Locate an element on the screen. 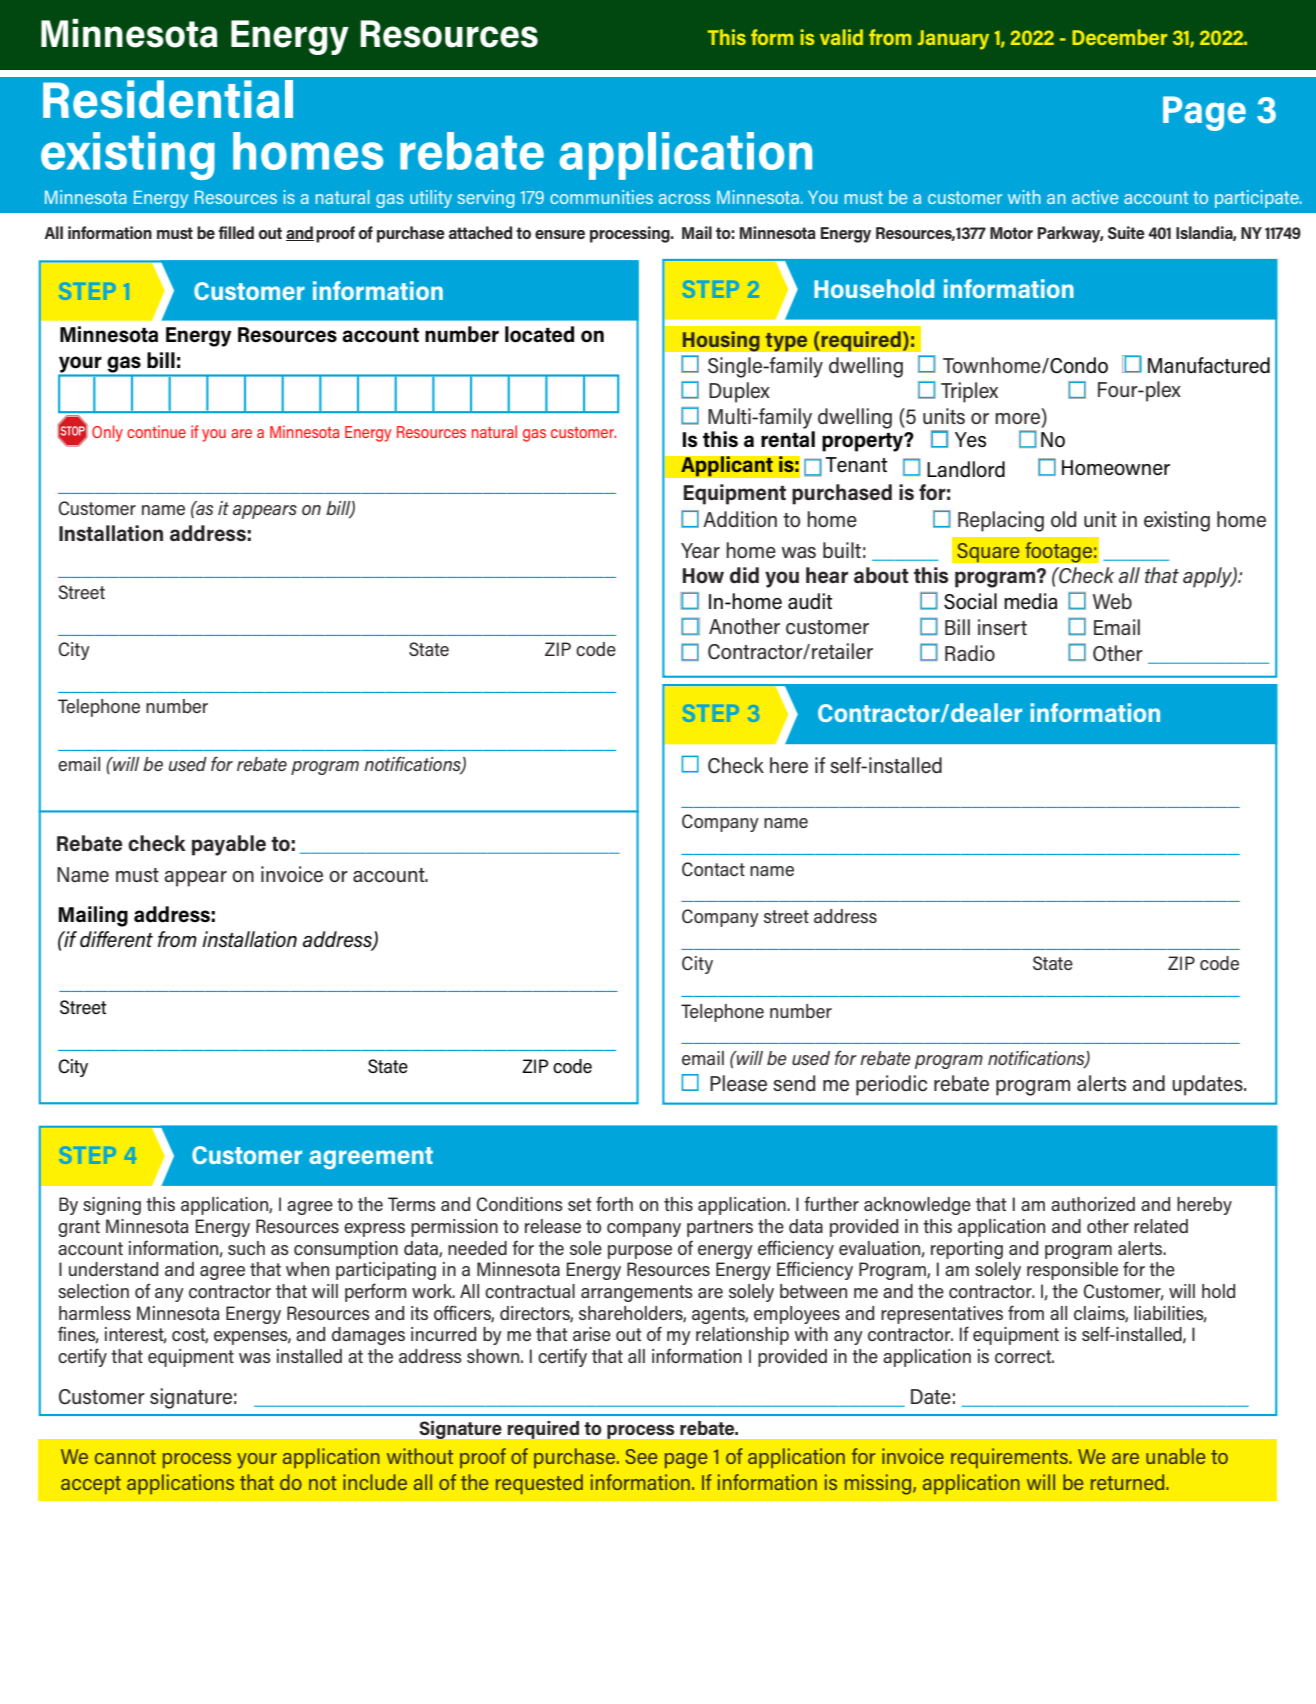 The image size is (1316, 1704). continue is located at coordinates (156, 431).
